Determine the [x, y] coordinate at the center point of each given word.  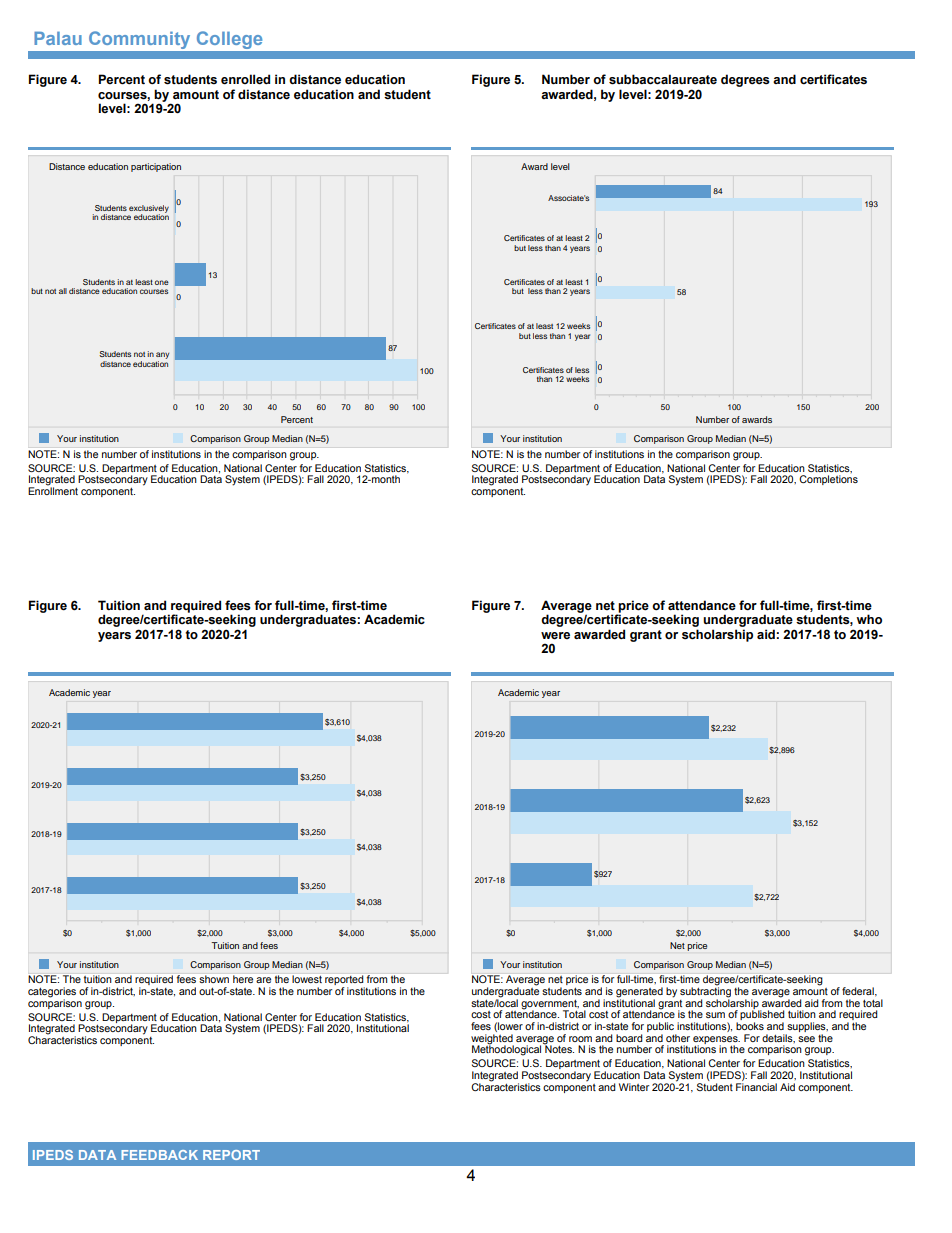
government [550, 1005]
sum [715, 1015]
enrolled [245, 79]
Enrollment [53, 490]
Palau [58, 38]
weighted [492, 1040]
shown [214, 979]
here [243, 979]
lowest [307, 979]
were [555, 636]
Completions [828, 480]
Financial [756, 1087]
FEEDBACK [159, 1155]
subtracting [705, 992]
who [869, 619]
